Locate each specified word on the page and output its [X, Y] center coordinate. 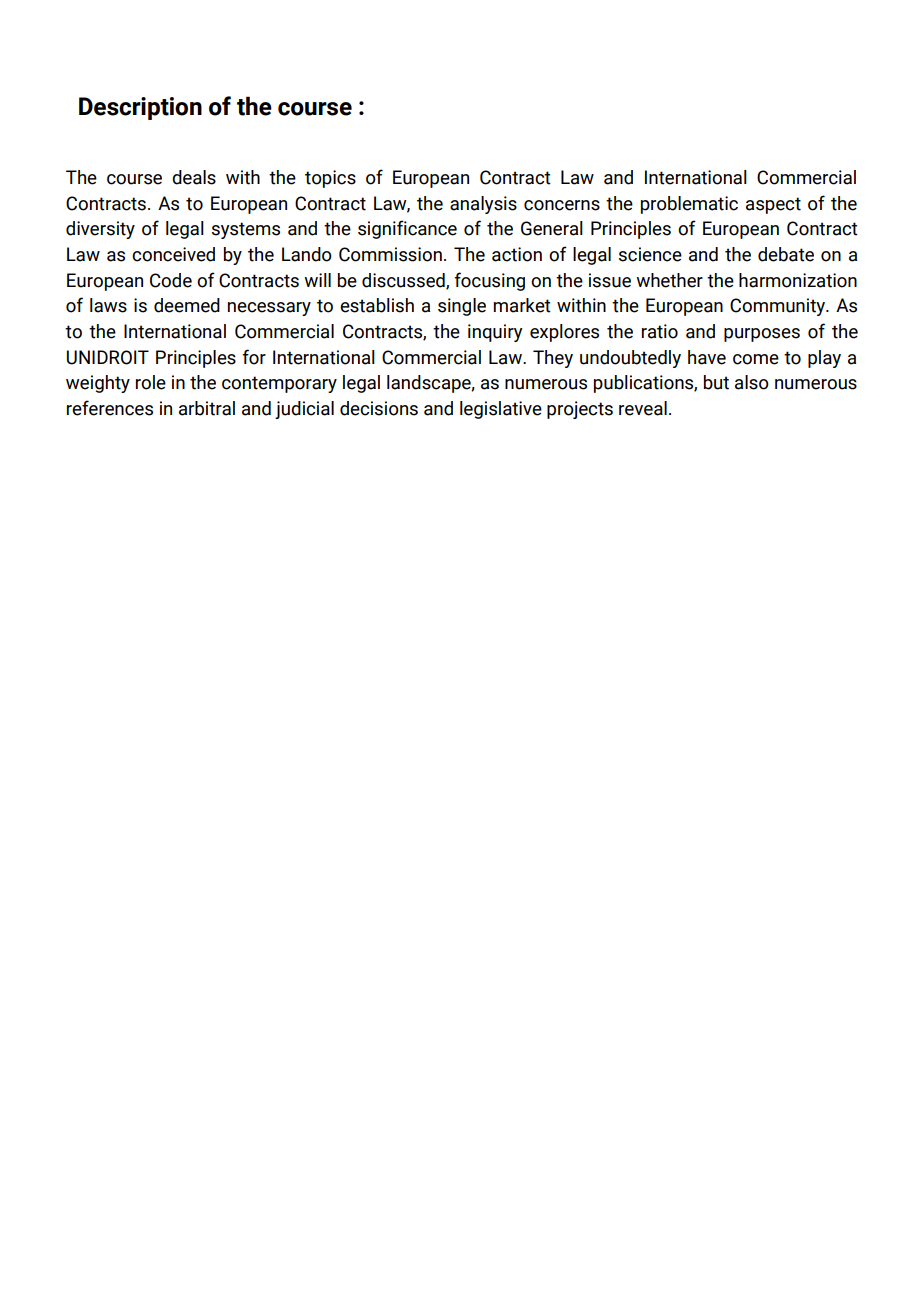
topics [330, 179]
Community [779, 307]
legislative [501, 410]
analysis [483, 205]
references [110, 408]
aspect [773, 205]
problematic [689, 205]
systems [246, 230]
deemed [187, 305]
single [462, 307]
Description [140, 108]
